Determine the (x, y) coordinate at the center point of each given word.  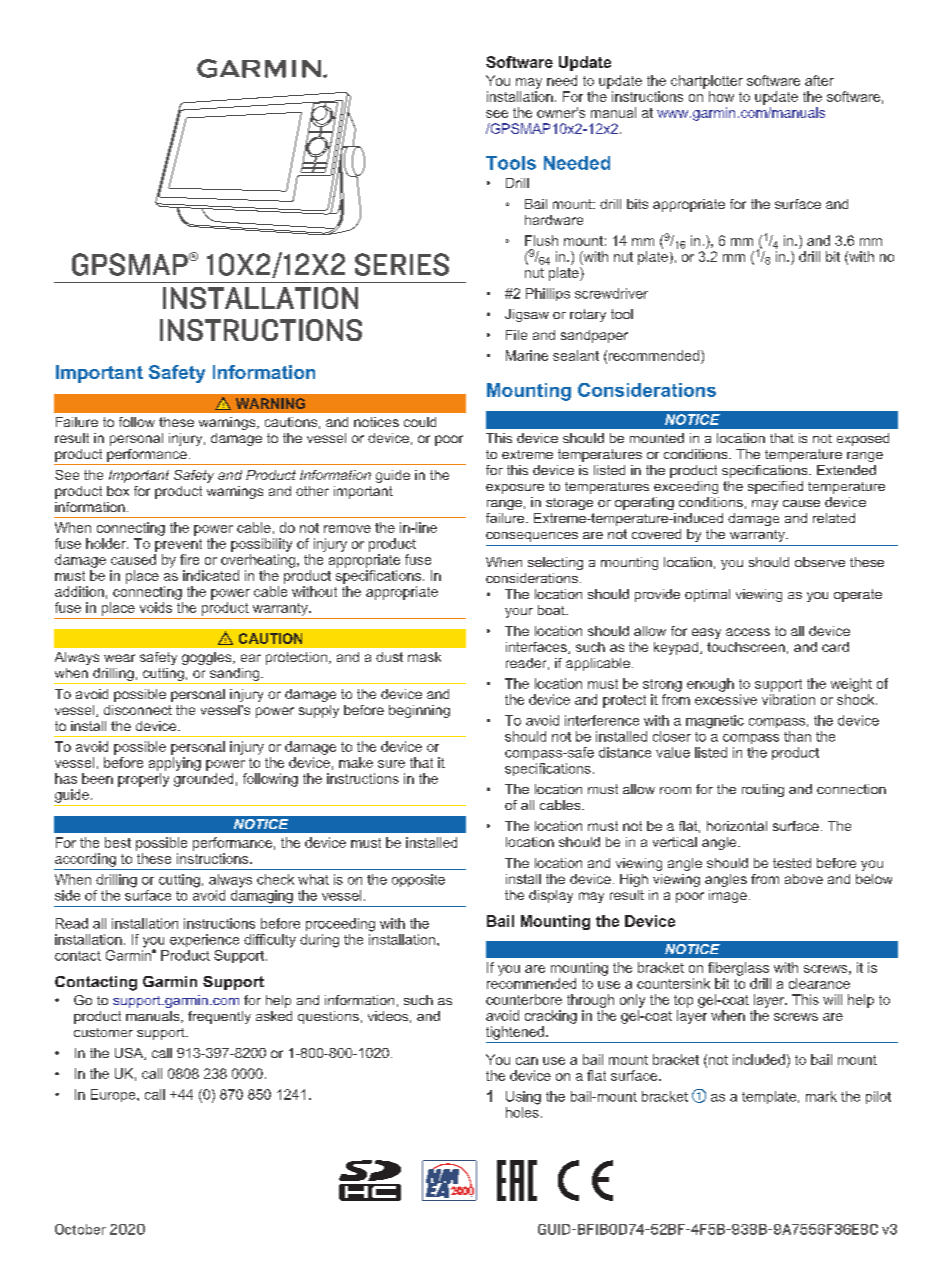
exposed (863, 439)
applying (175, 764)
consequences (532, 537)
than (797, 736)
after (819, 80)
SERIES (402, 264)
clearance (819, 983)
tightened (515, 1033)
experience (204, 940)
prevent (178, 545)
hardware (554, 220)
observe (820, 562)
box (118, 491)
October (80, 1229)
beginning (419, 711)
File (516, 335)
